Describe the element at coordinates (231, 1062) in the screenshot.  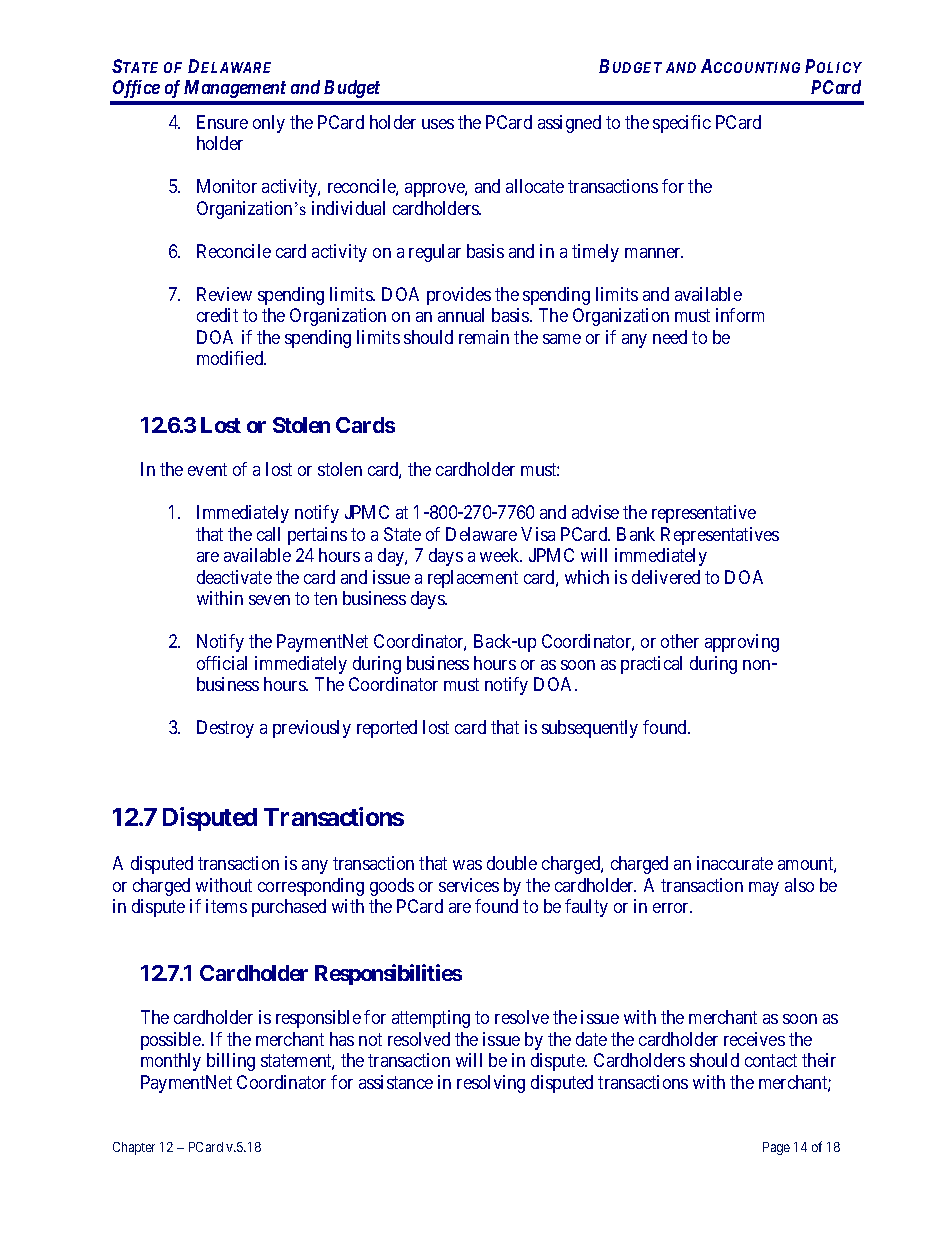
I see `billing` at that location.
